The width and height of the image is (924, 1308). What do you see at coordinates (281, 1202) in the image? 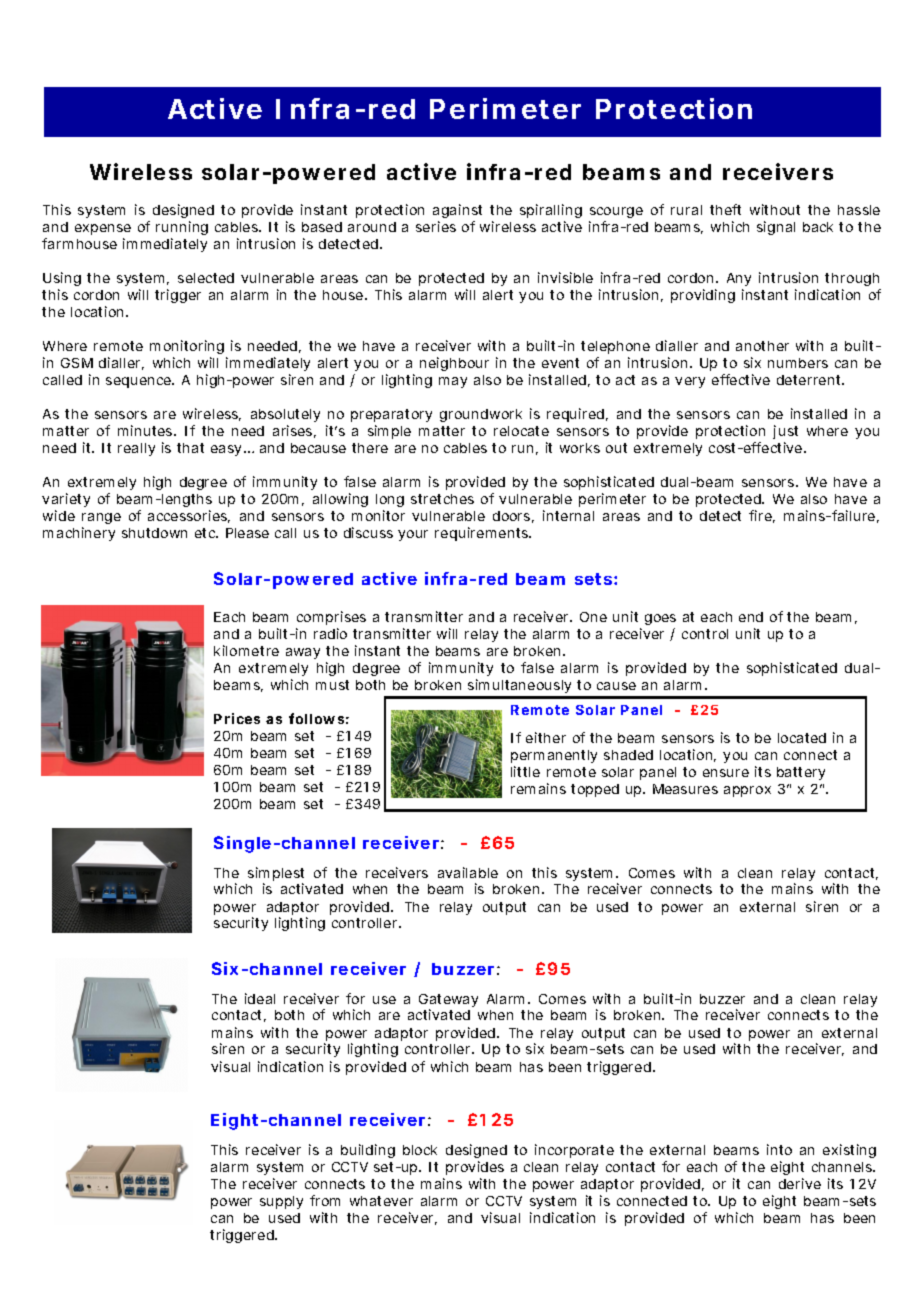
I see `supply` at bounding box center [281, 1202].
